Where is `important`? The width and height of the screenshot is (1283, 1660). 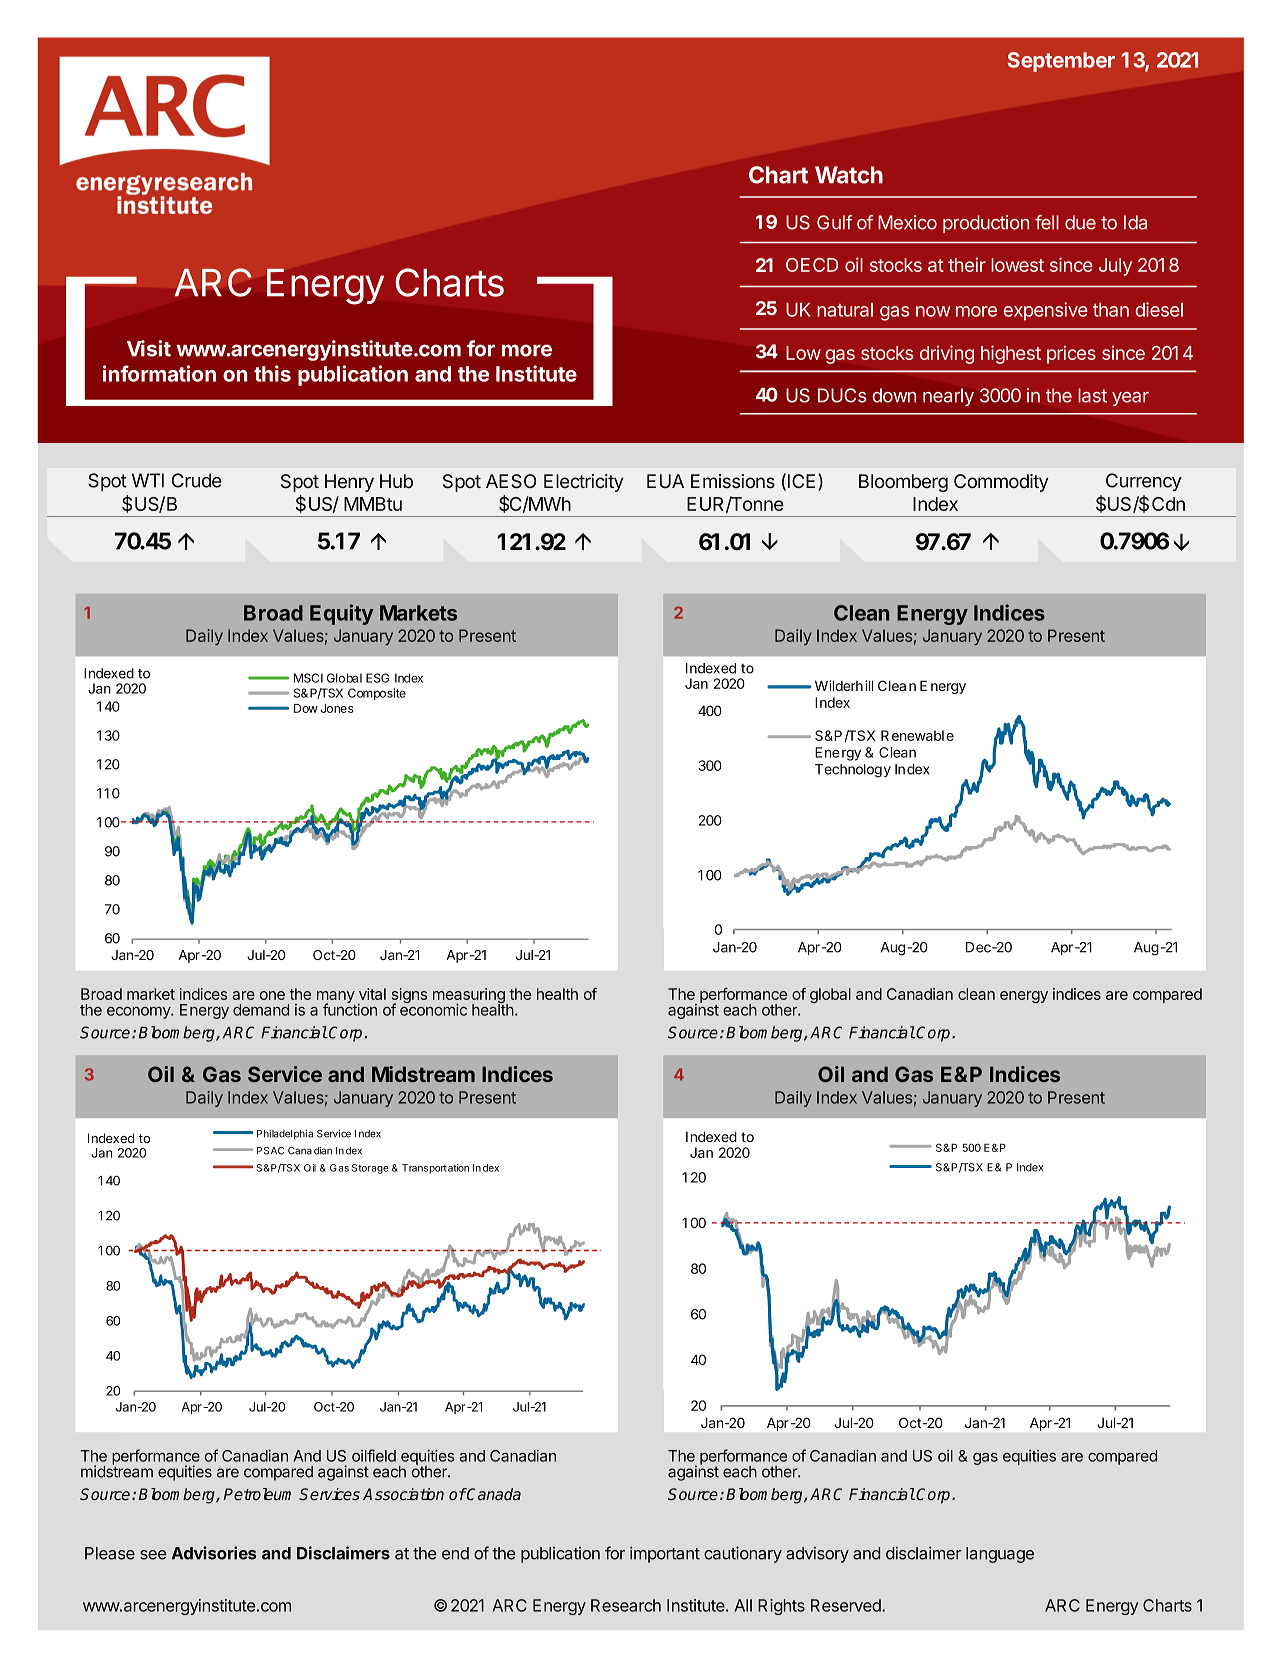
important is located at coordinates (665, 1554).
